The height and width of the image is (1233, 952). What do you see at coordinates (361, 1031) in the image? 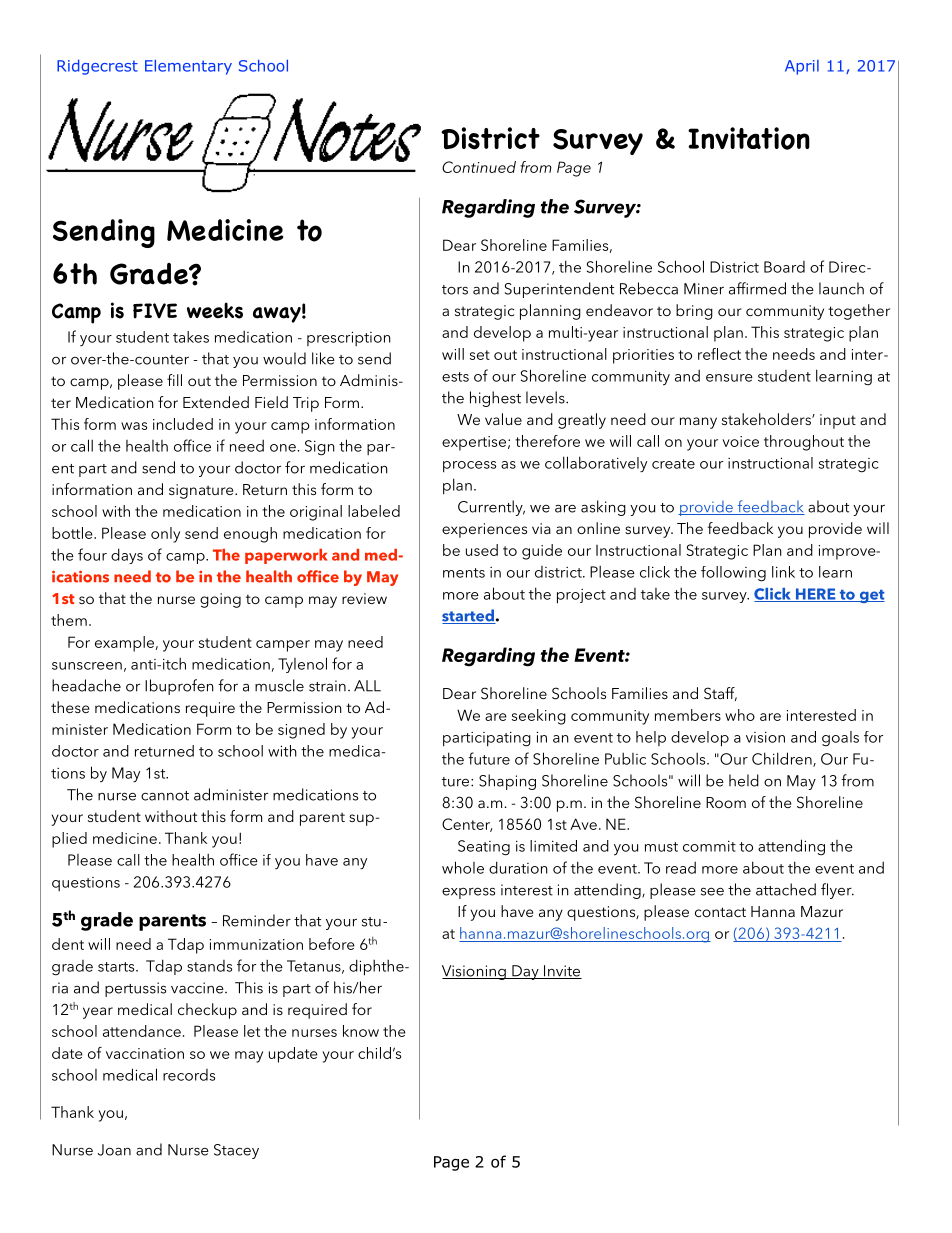
I see `know` at bounding box center [361, 1031].
